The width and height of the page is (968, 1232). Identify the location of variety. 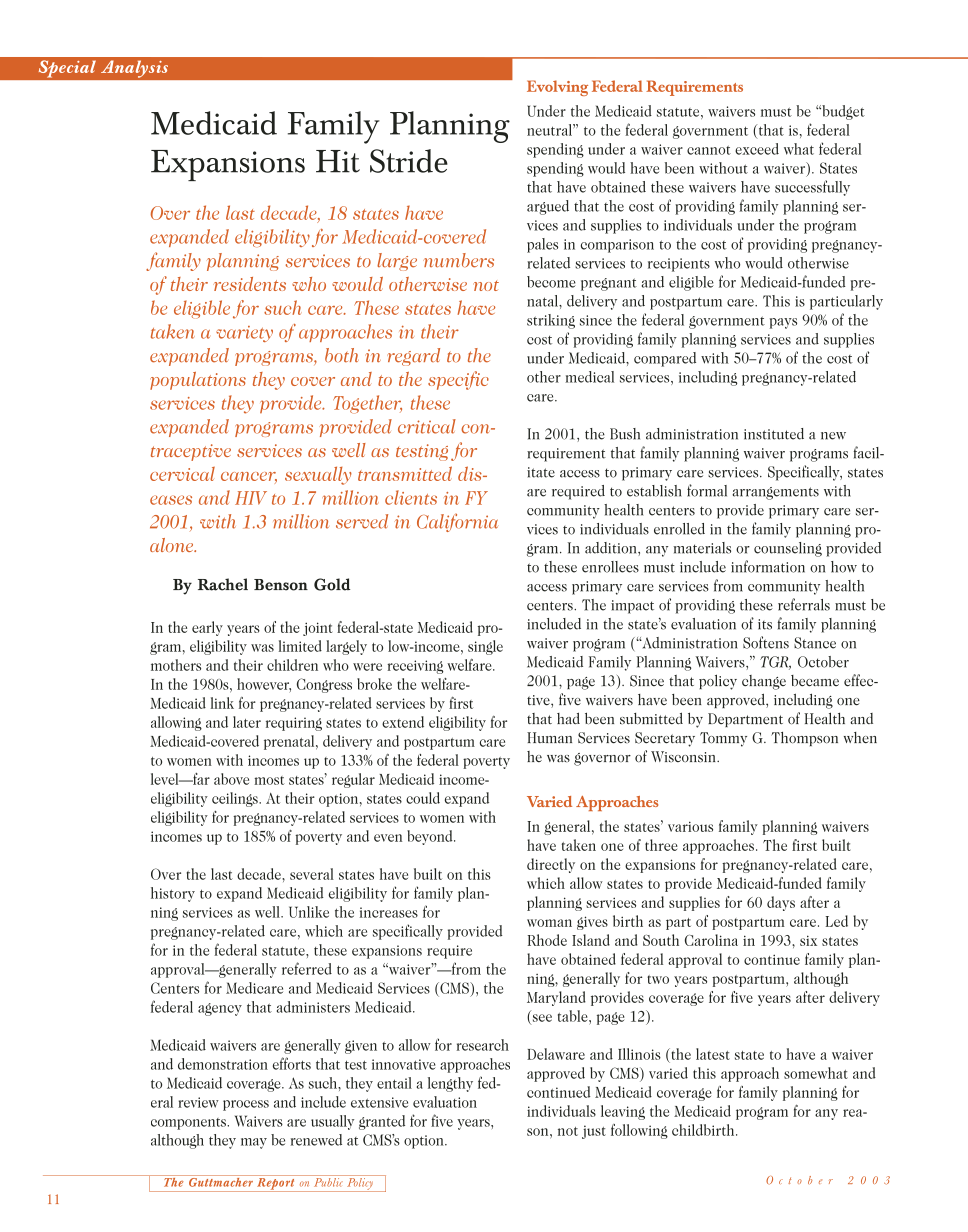
(244, 334).
